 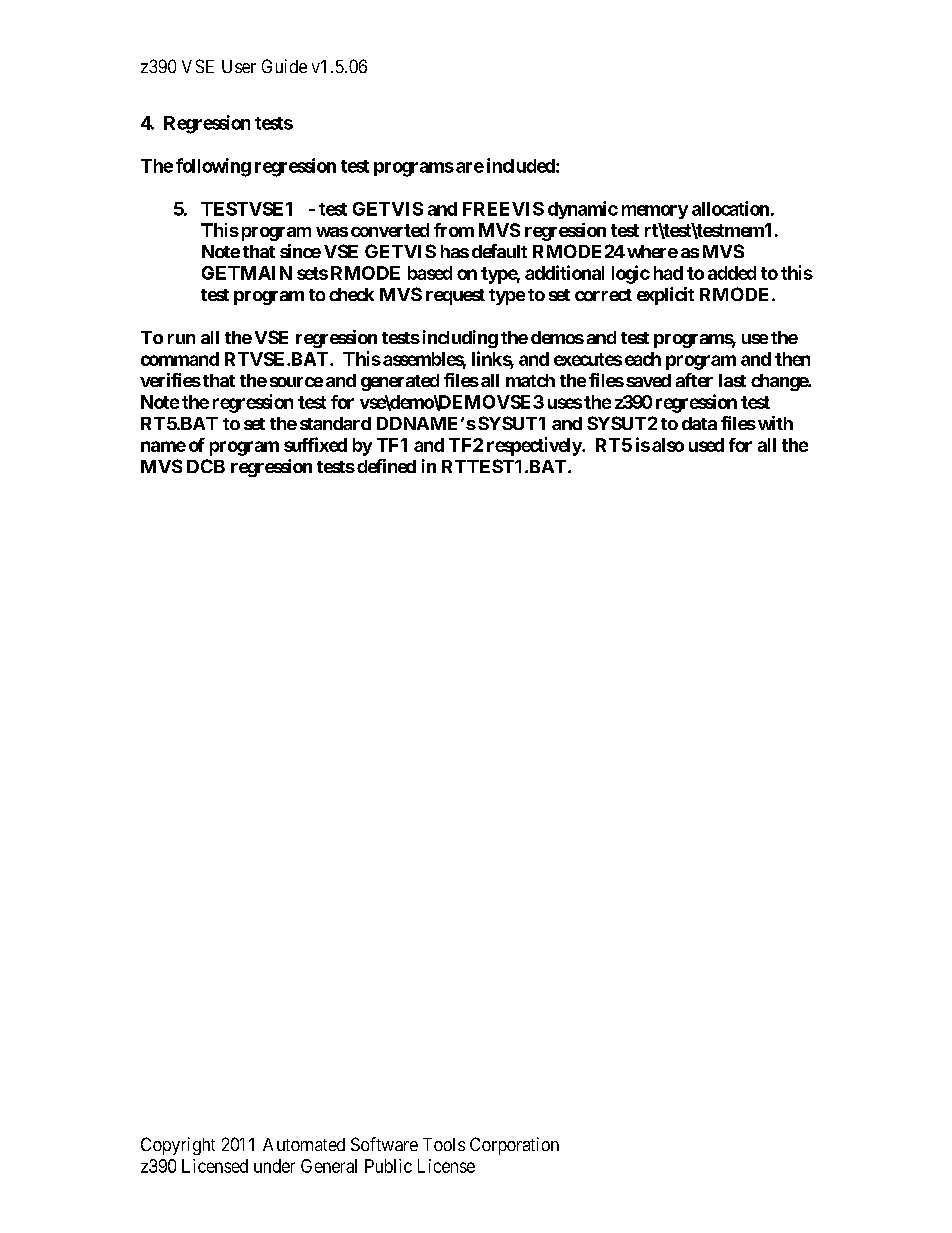 What do you see at coordinates (730, 208) in the screenshot?
I see `allocation` at bounding box center [730, 208].
